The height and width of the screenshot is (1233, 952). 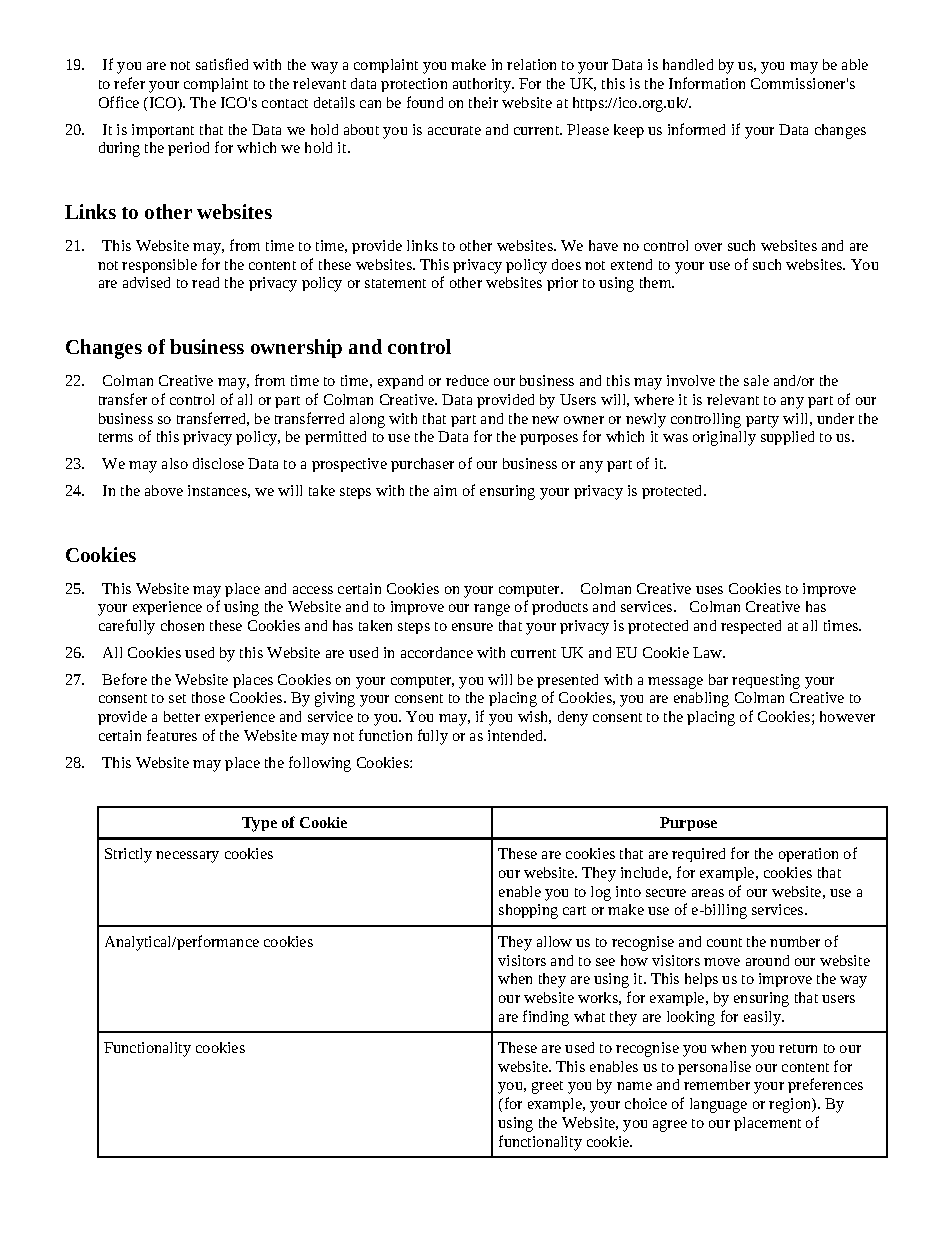 What do you see at coordinates (222, 64) in the screenshot?
I see `satisfied` at bounding box center [222, 64].
